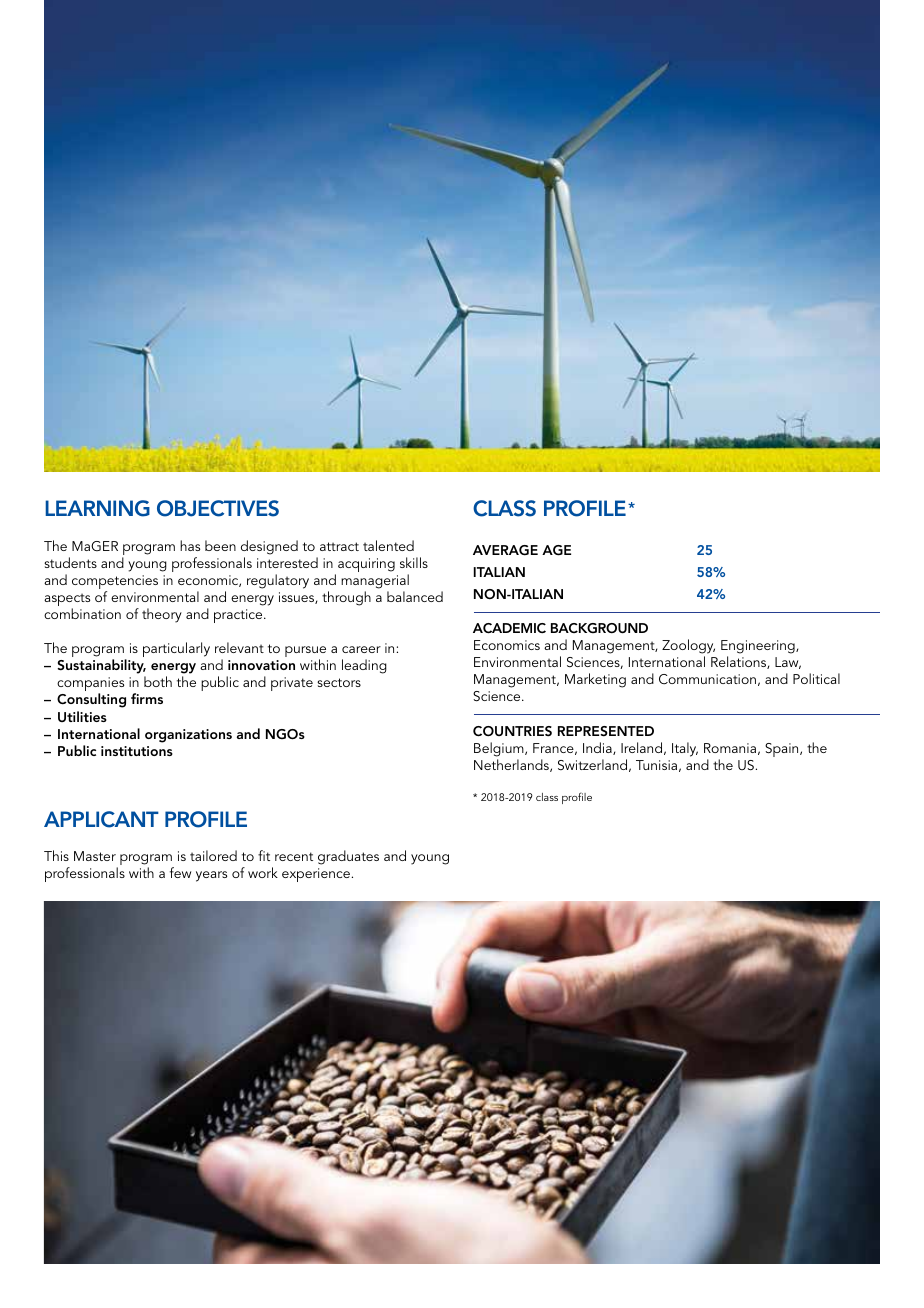 This document has height=1308, width=924. What do you see at coordinates (348, 857) in the document?
I see `graduates` at bounding box center [348, 857].
